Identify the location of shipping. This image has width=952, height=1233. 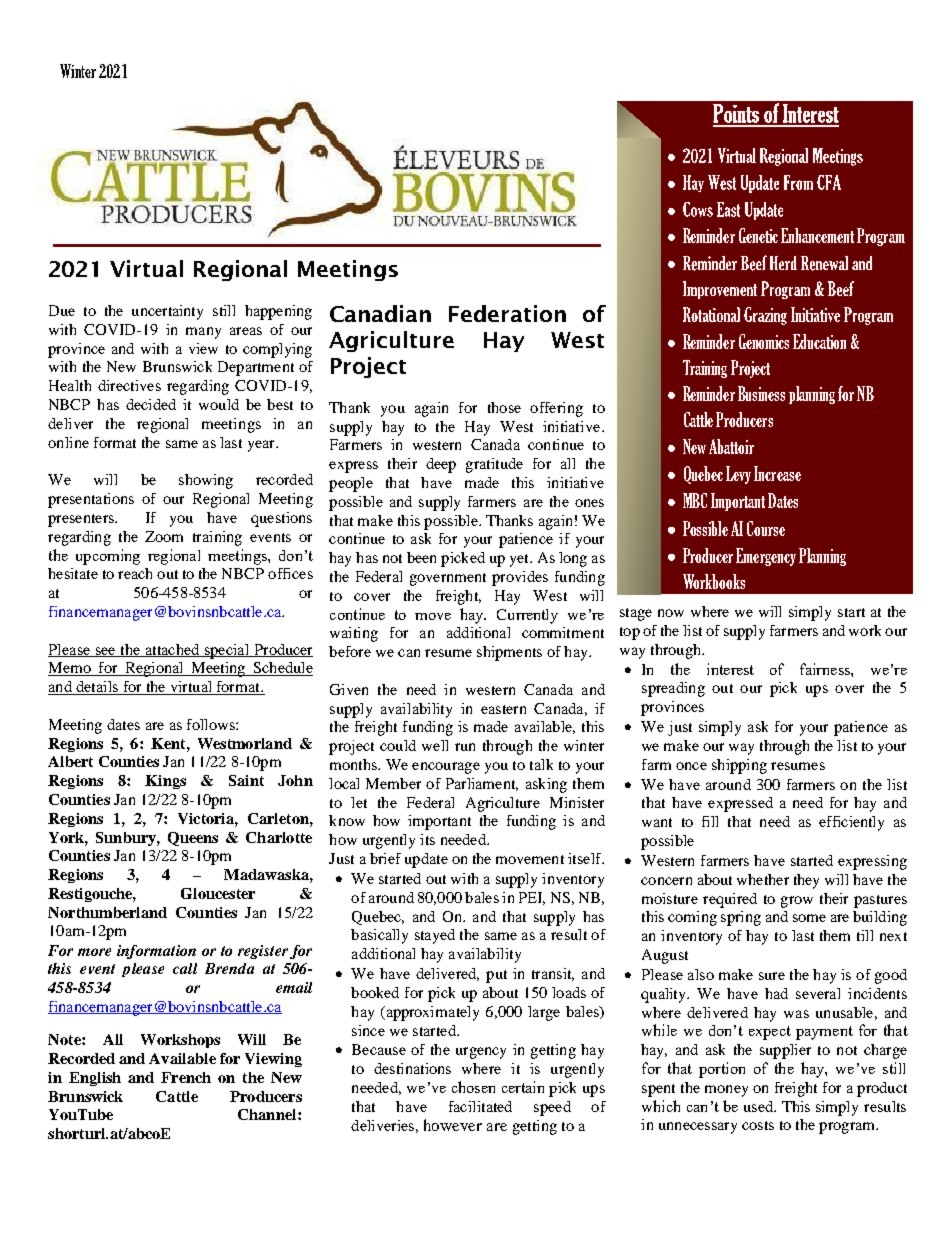
(739, 766).
